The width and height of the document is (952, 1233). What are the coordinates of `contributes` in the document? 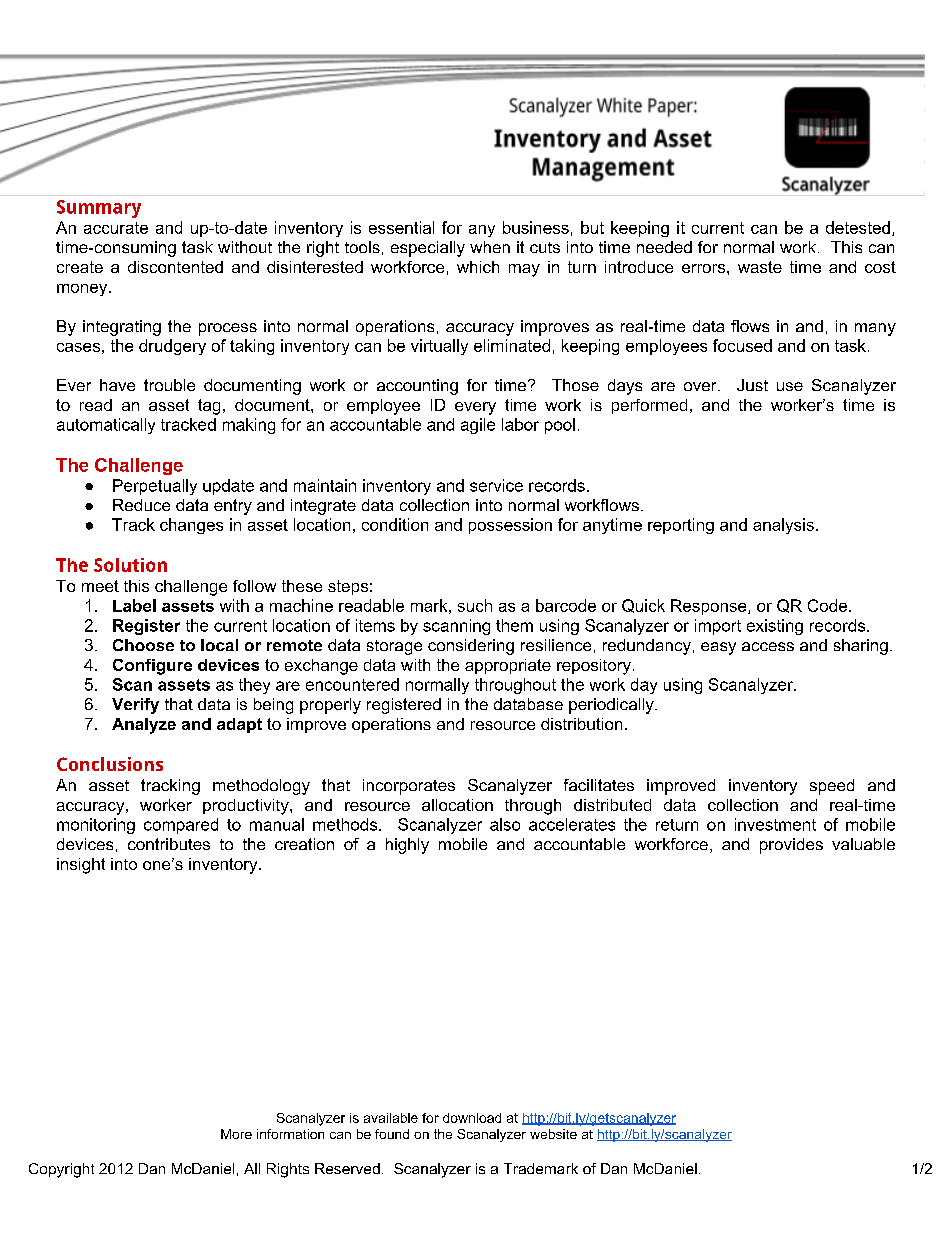 It's located at (169, 844).
